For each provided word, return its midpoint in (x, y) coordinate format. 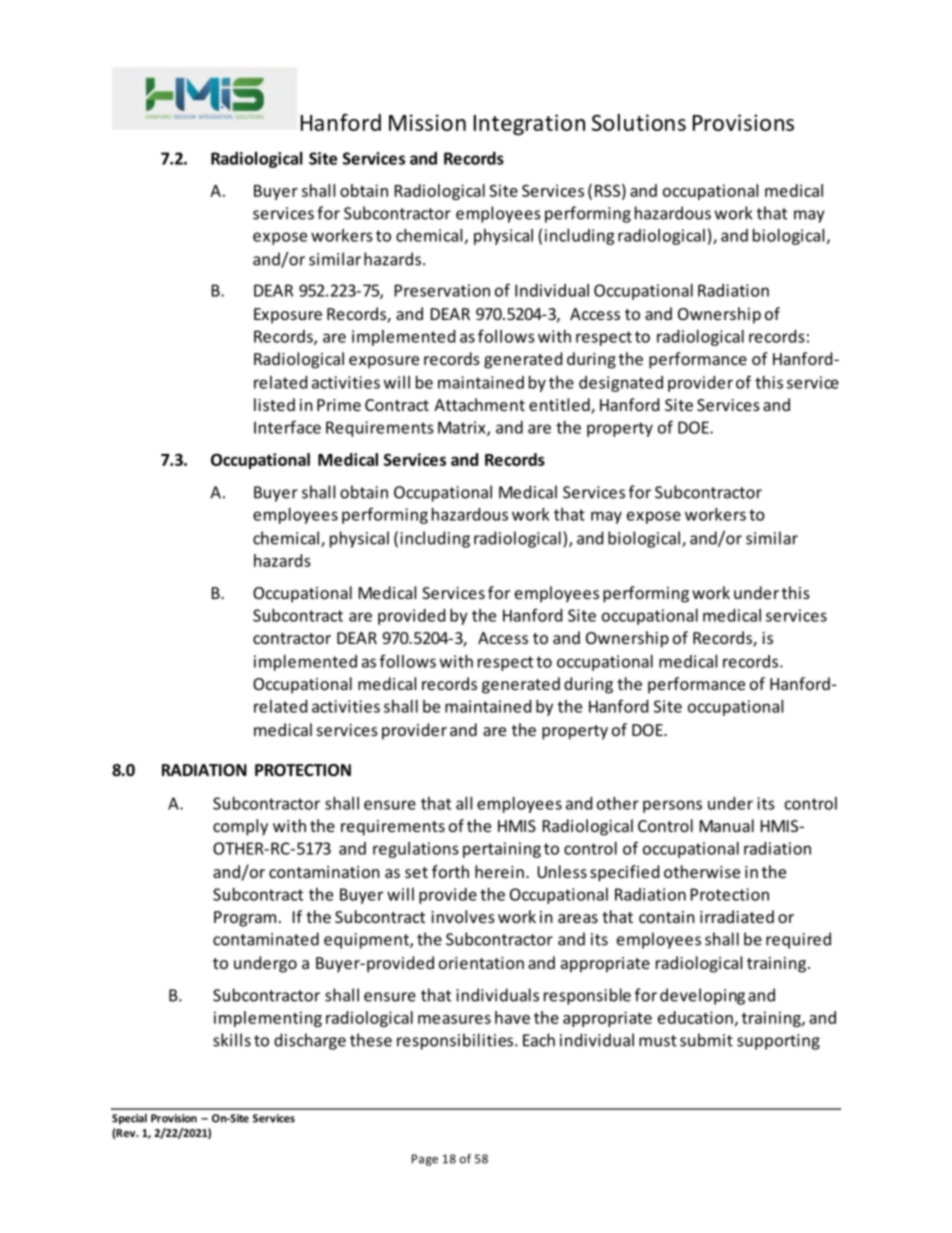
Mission (427, 122)
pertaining (502, 850)
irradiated (737, 916)
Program (245, 919)
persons (672, 806)
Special (129, 1119)
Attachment (479, 404)
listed (274, 404)
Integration (529, 124)
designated (621, 384)
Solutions (639, 122)
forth (450, 871)
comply (240, 827)
